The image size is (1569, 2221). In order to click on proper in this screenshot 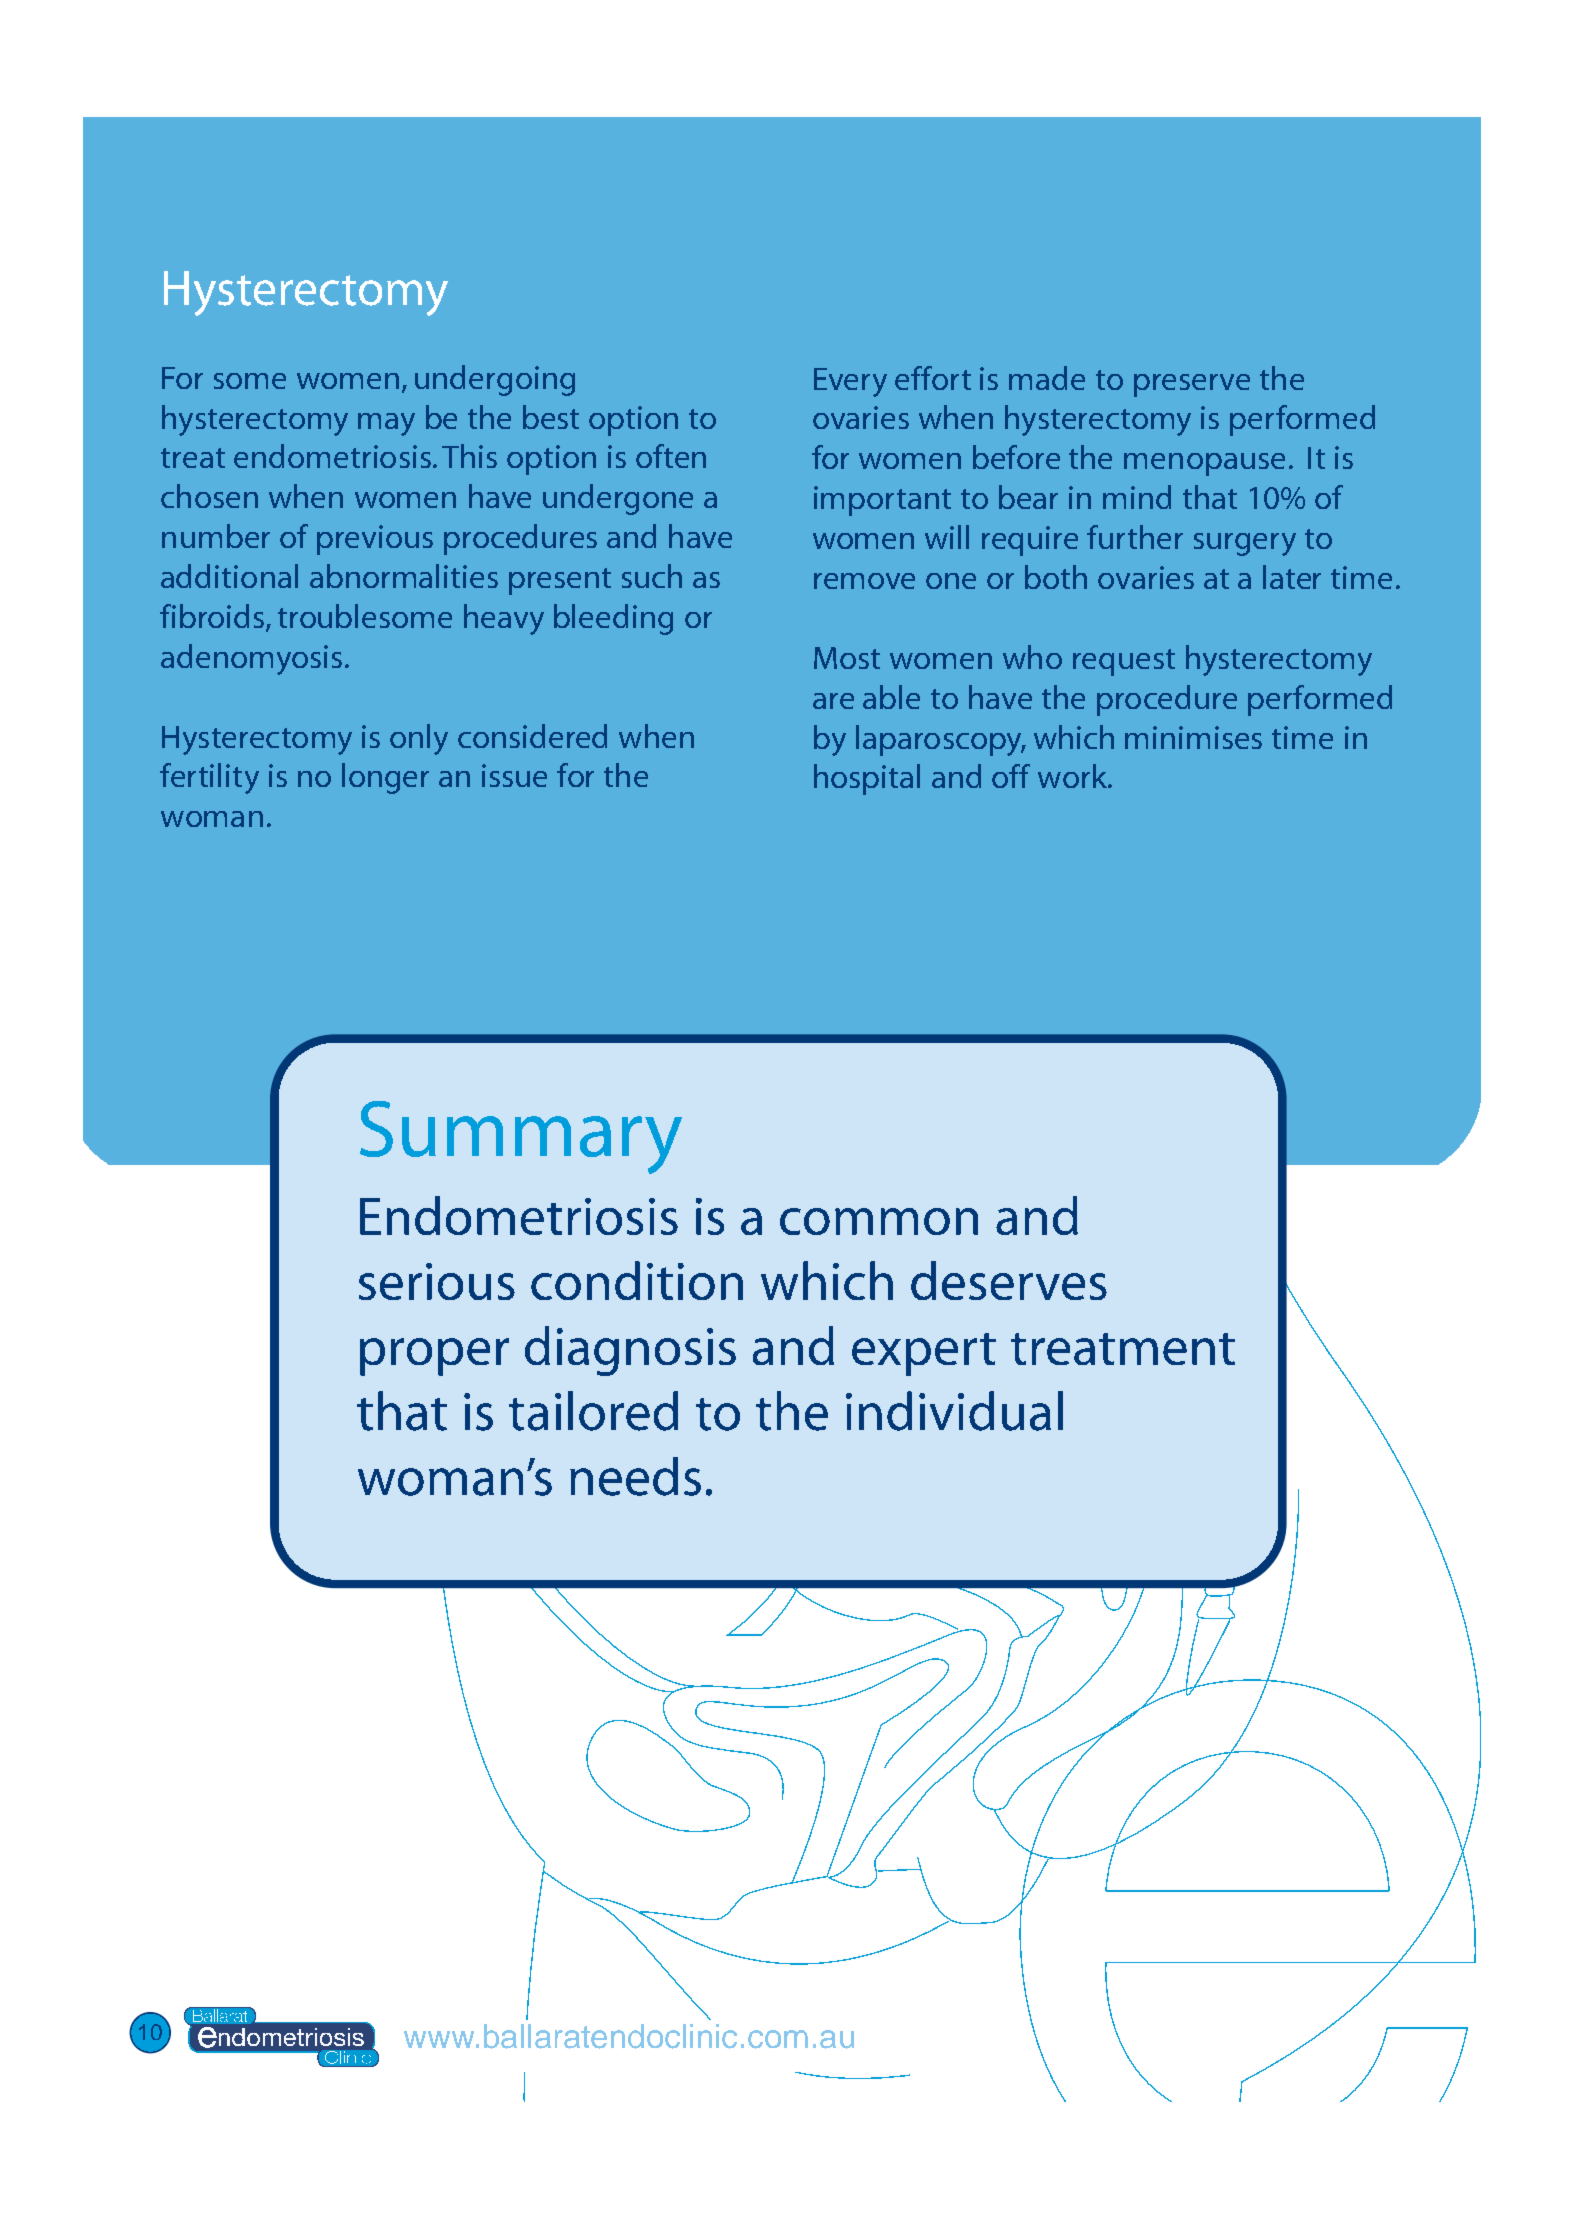, I will do `click(434, 1357)`.
